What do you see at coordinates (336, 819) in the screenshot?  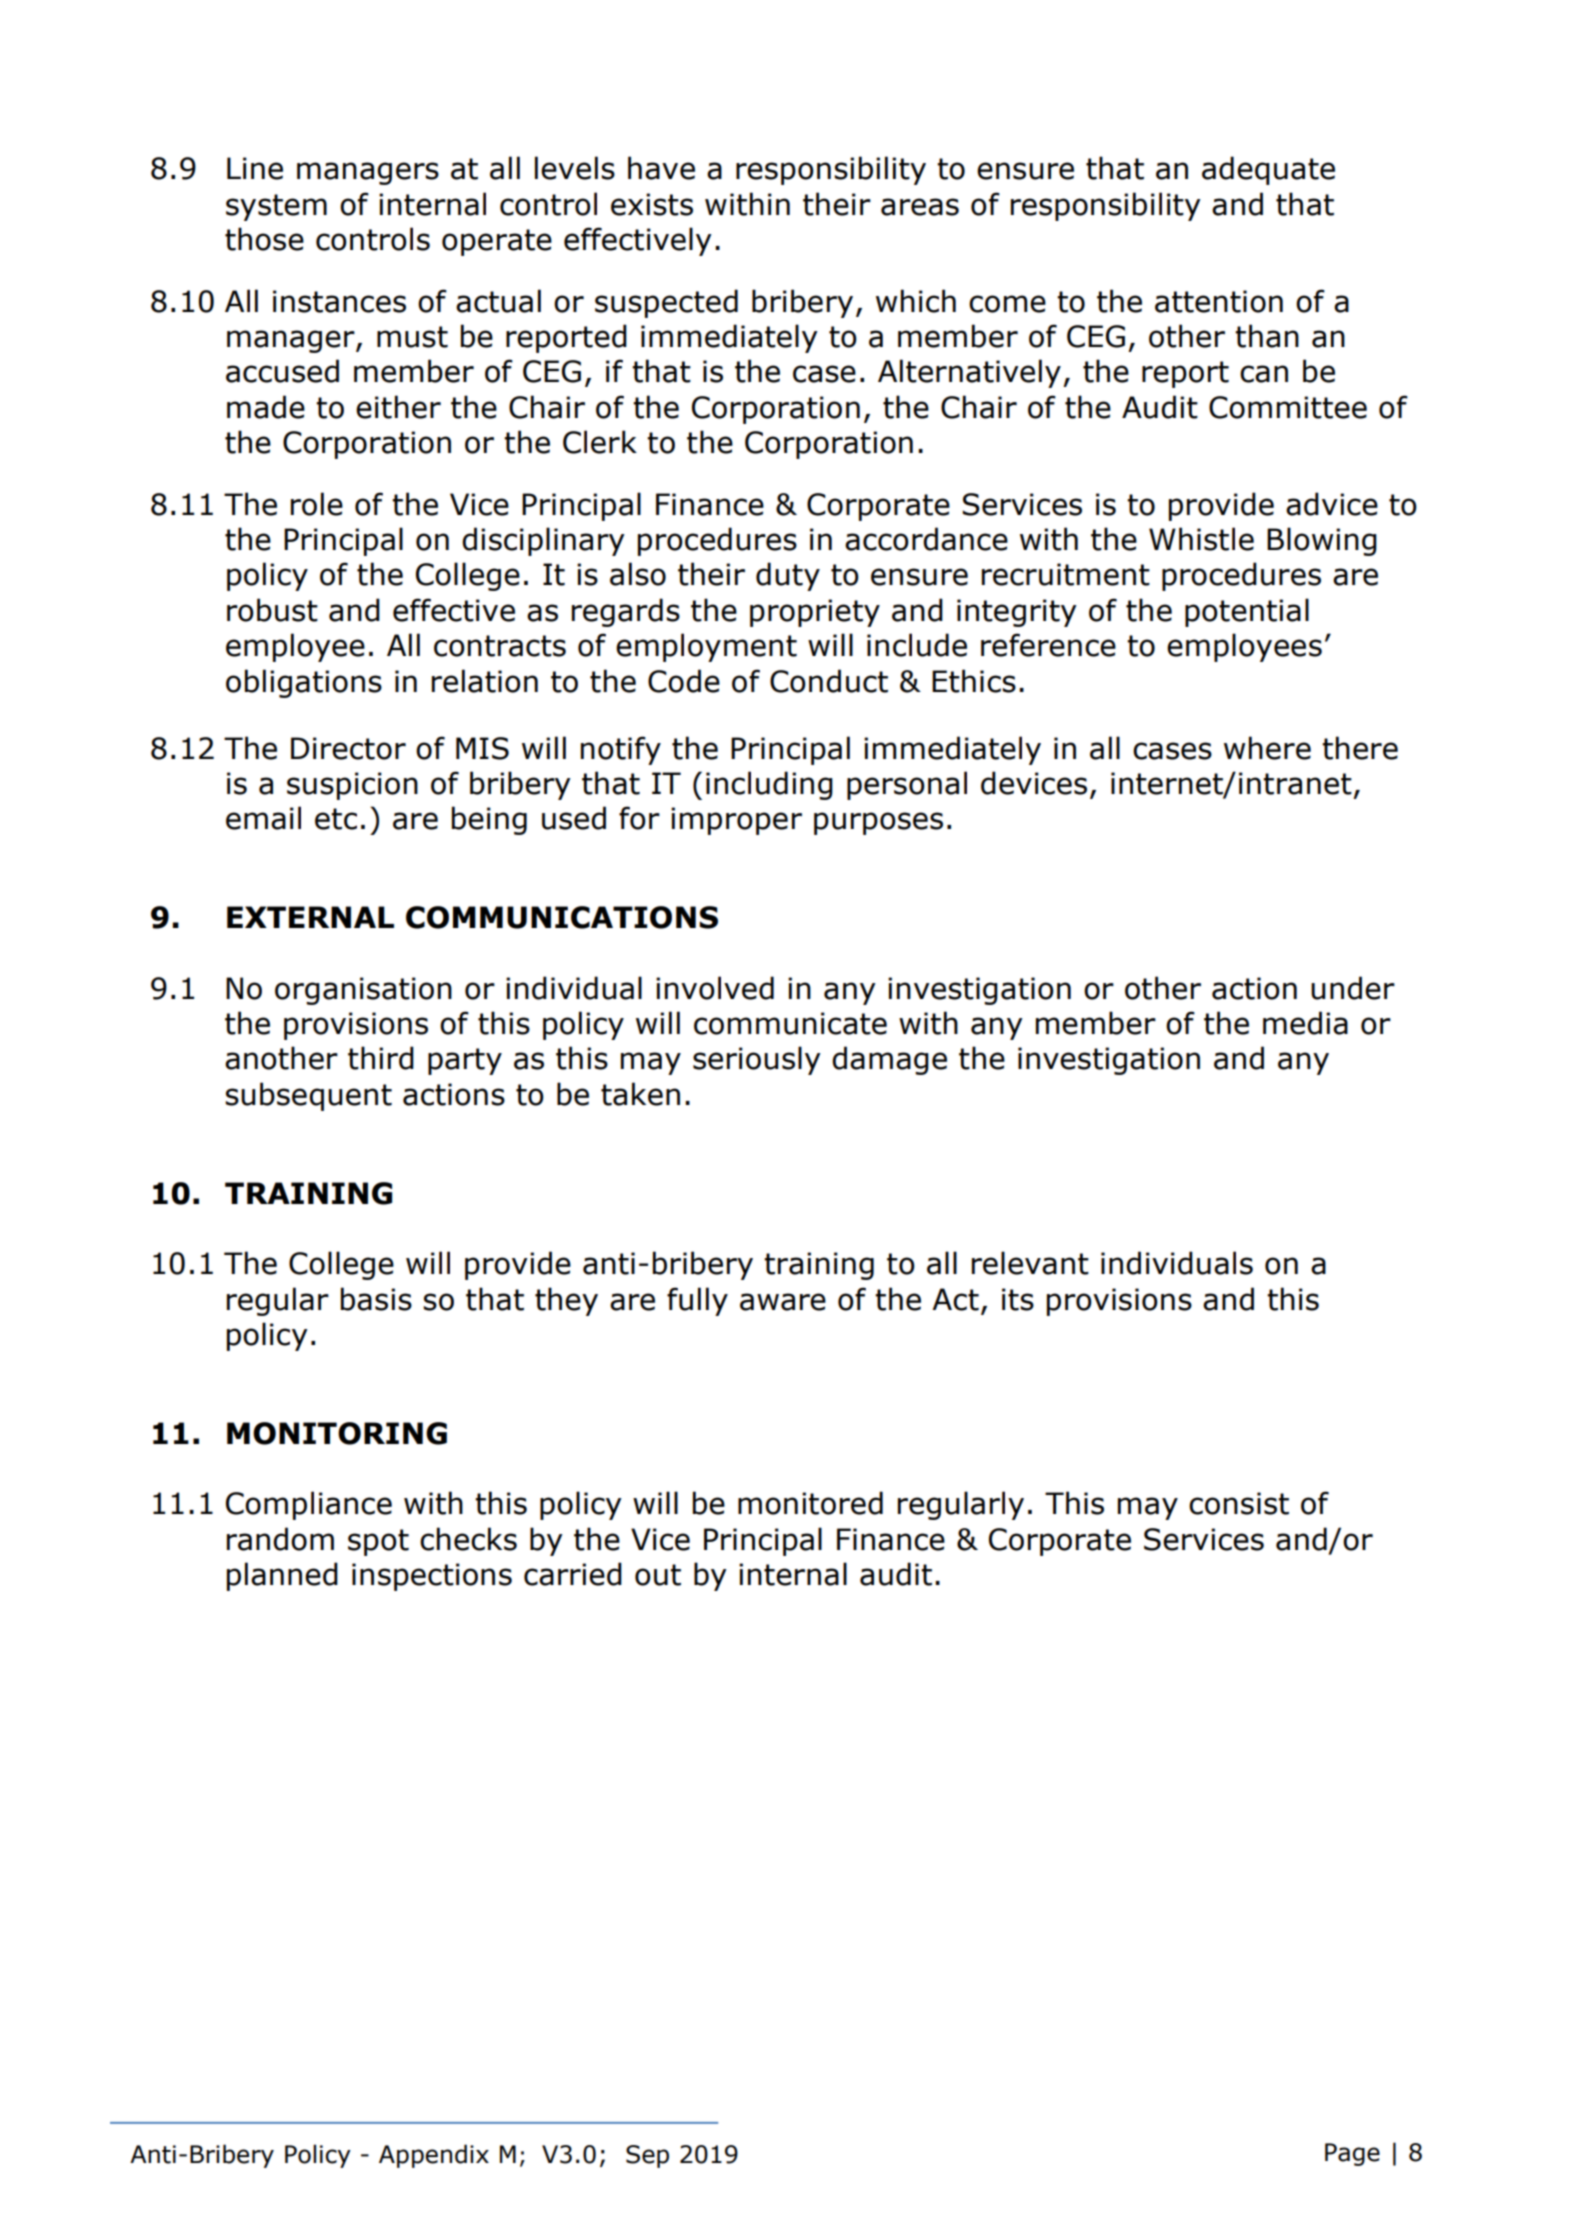 I see `etc` at bounding box center [336, 819].
